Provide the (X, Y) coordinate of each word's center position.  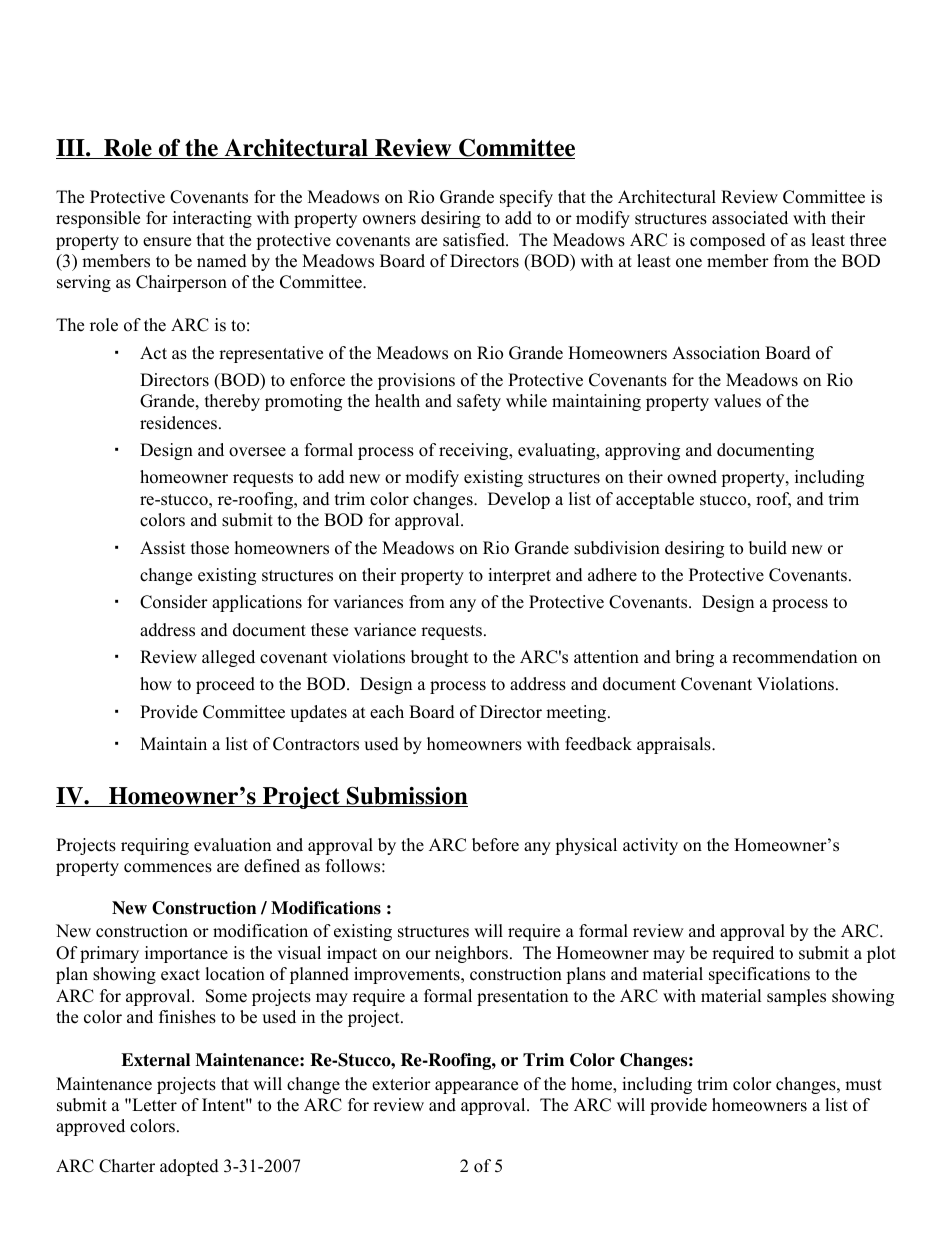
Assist (163, 548)
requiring (155, 846)
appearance (476, 1087)
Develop (519, 500)
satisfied (475, 240)
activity (650, 846)
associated (750, 218)
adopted (189, 1167)
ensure (167, 242)
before (495, 845)
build (768, 548)
